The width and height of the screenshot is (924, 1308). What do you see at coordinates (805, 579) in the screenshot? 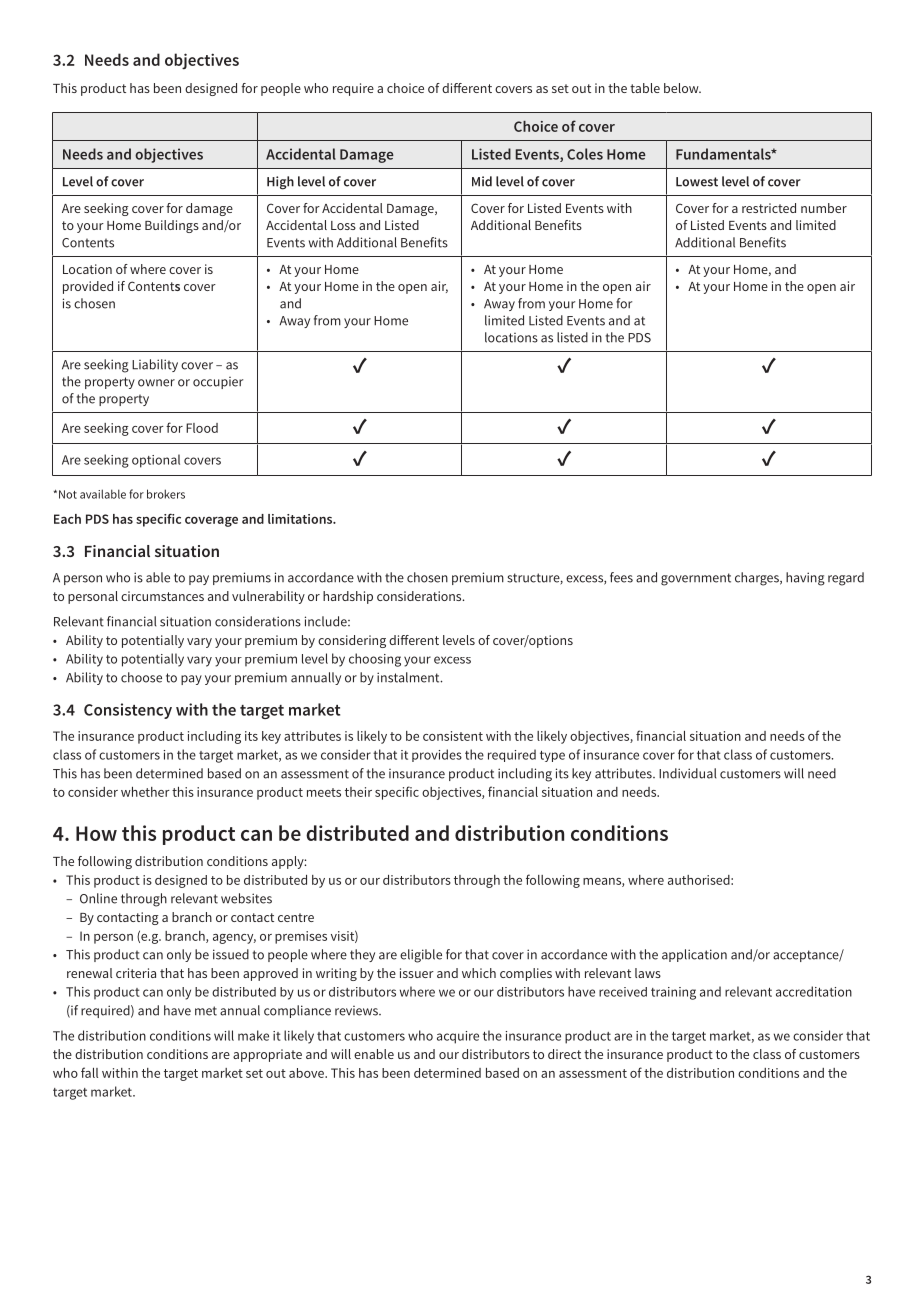
I see `having` at bounding box center [805, 579].
